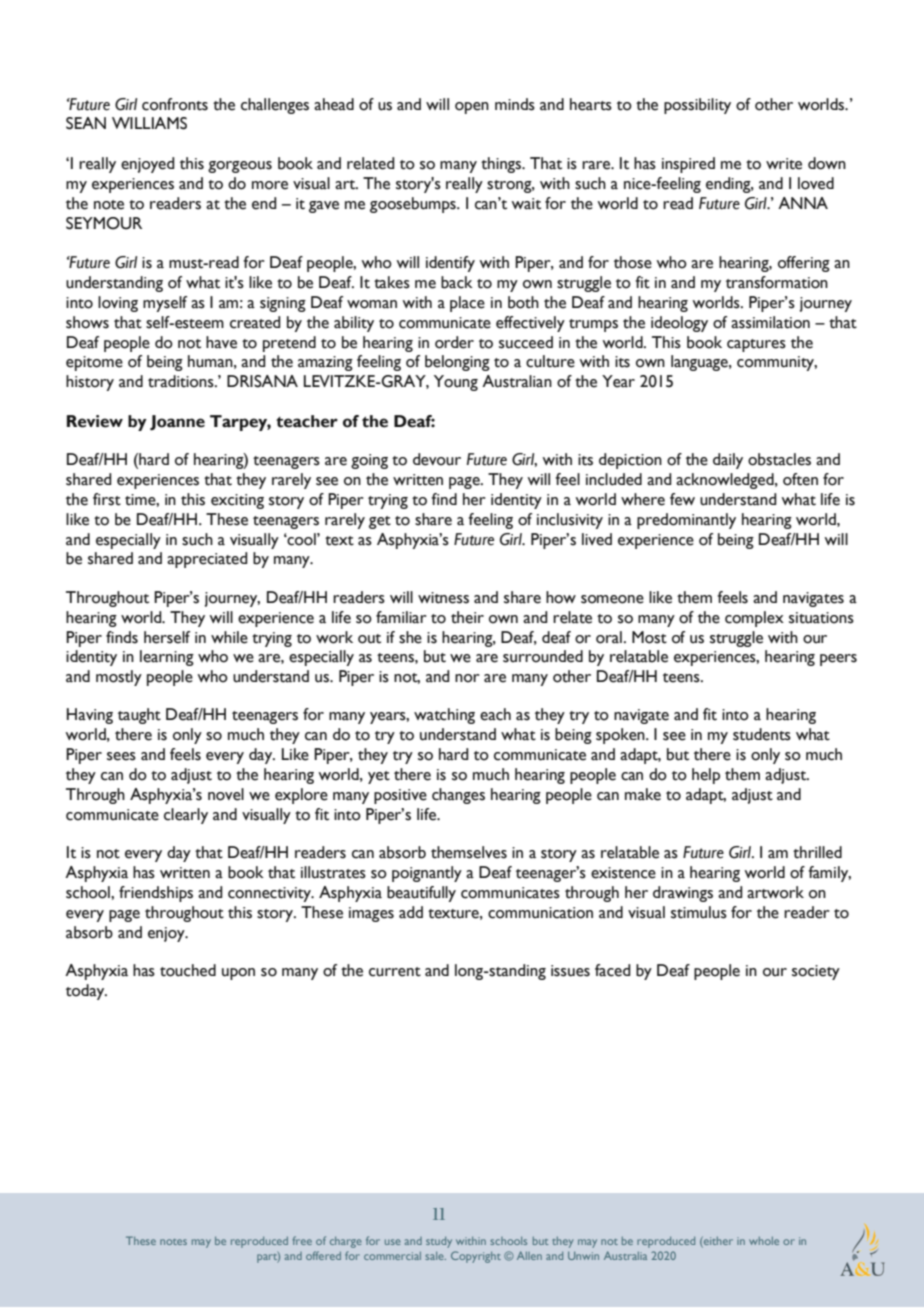 The width and height of the screenshot is (924, 1308). Describe the element at coordinates (784, 164) in the screenshot. I see `write` at that location.
